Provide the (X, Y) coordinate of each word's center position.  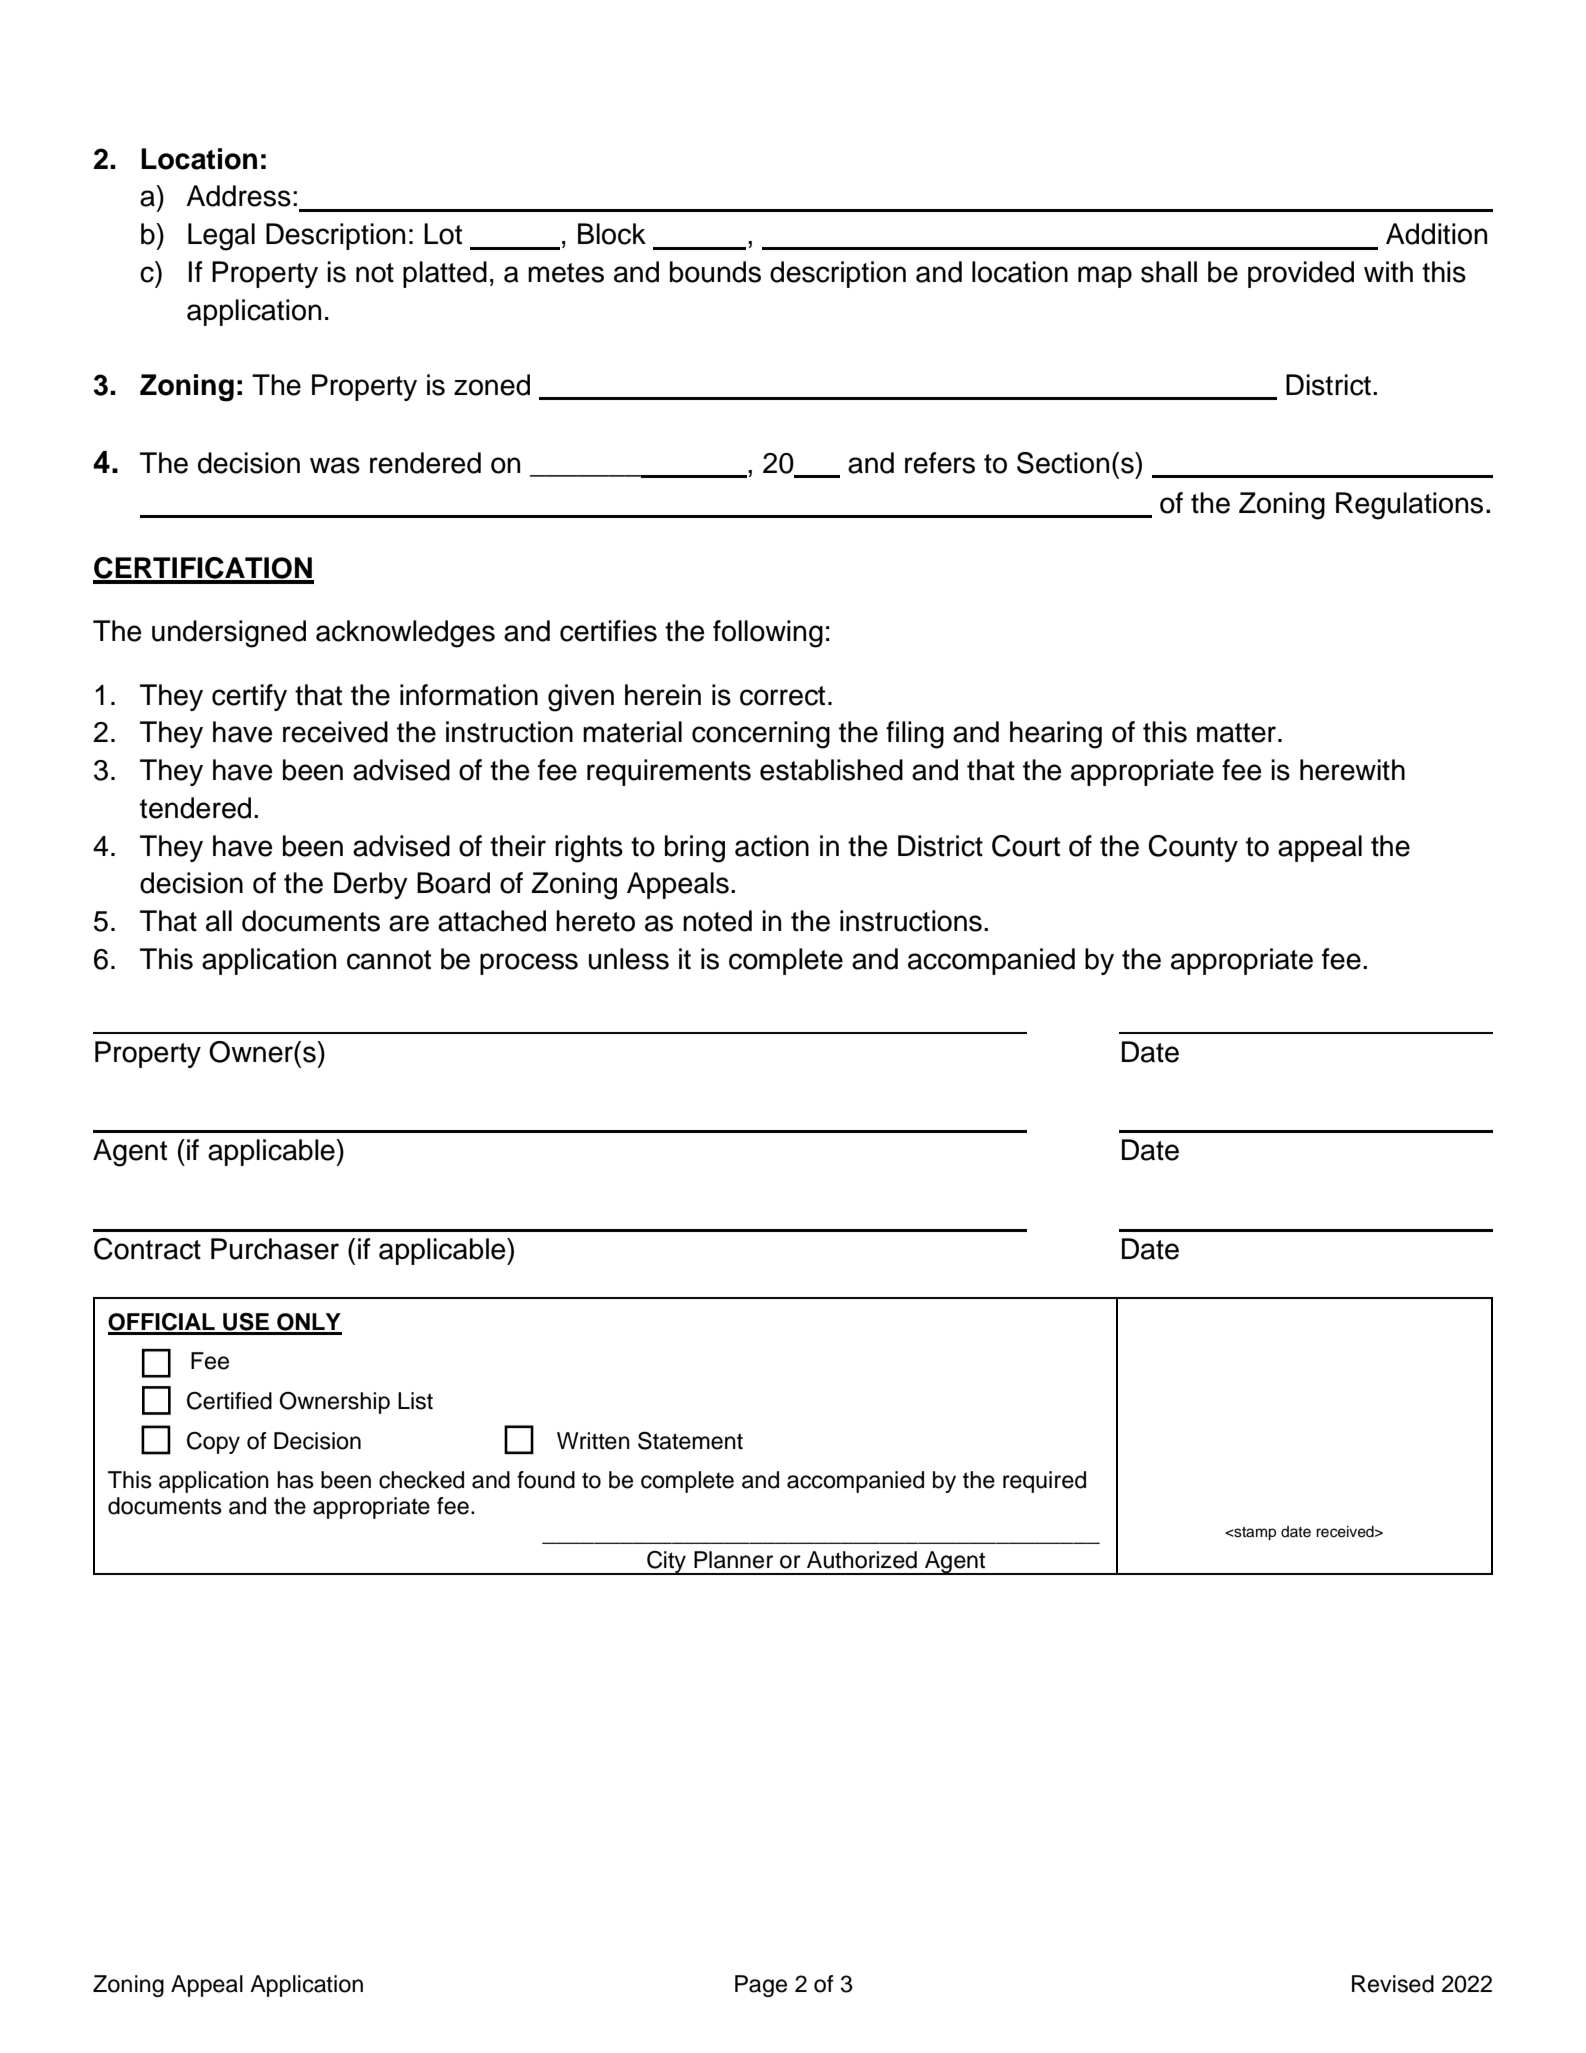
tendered (195, 808)
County (1193, 848)
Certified (229, 1401)
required (1044, 1482)
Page (761, 1986)
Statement (690, 1441)
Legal (221, 237)
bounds (715, 272)
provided (1301, 274)
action (772, 846)
